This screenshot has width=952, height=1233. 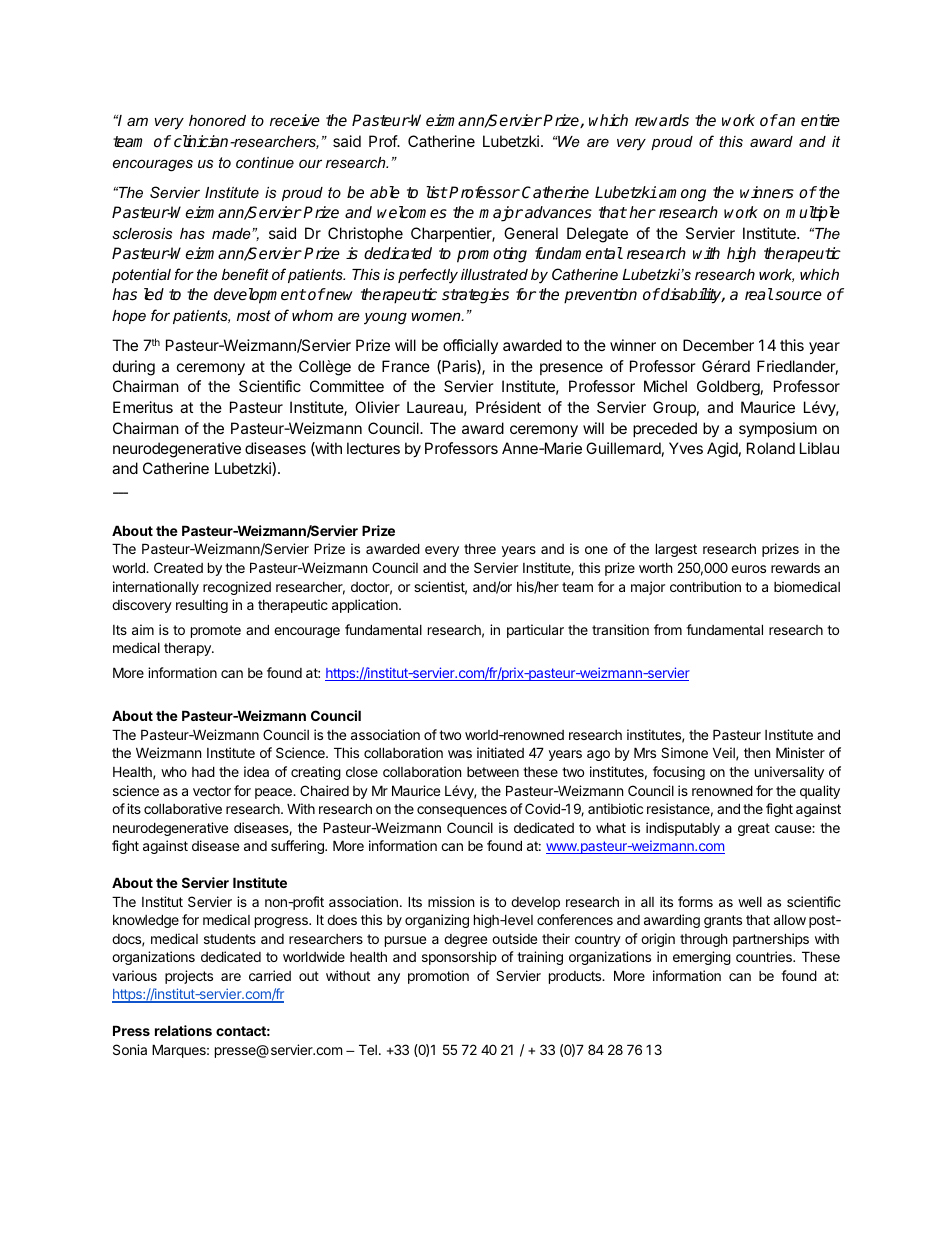 I want to click on among, so click(x=682, y=195).
